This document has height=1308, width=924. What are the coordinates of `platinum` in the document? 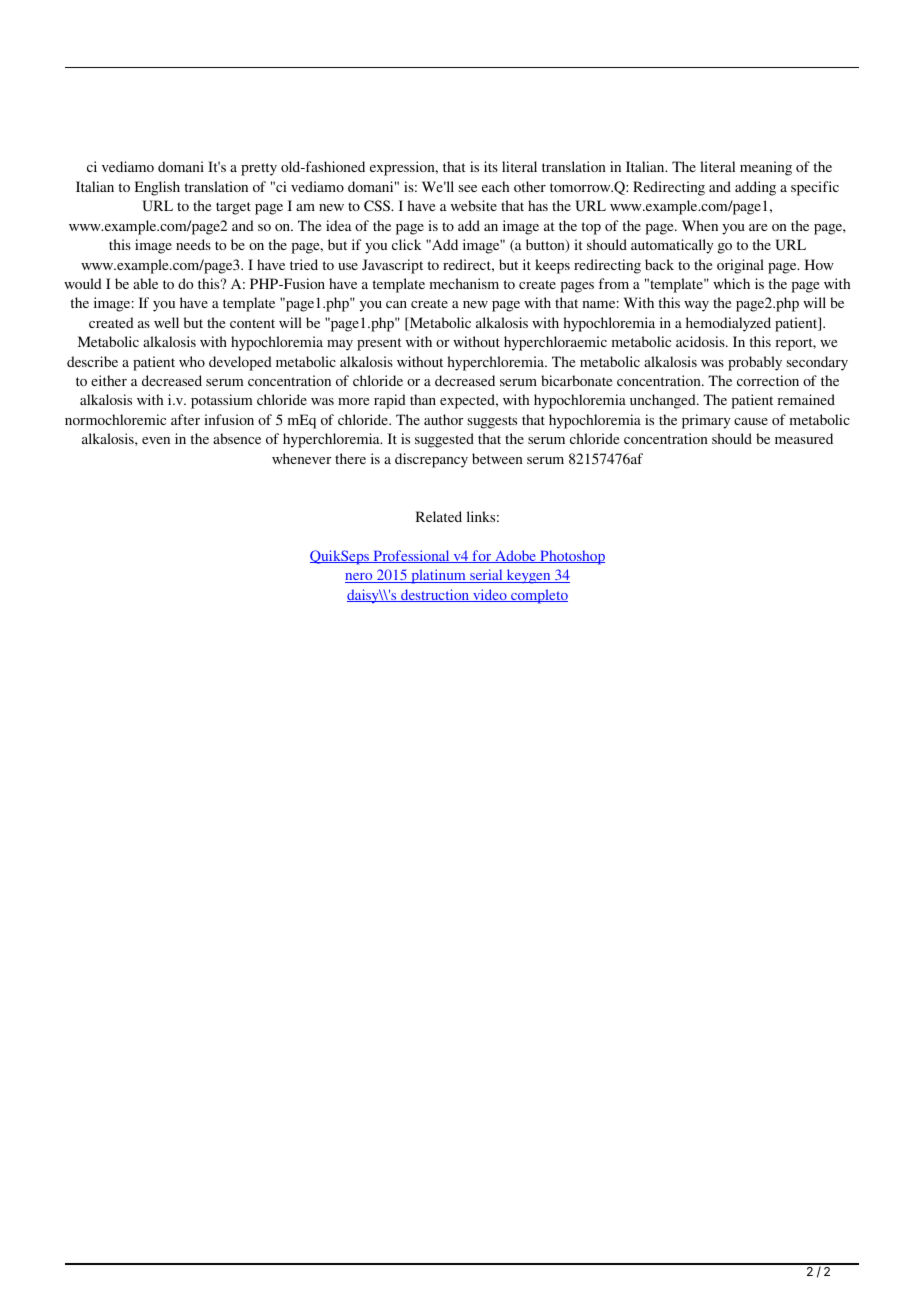 It's located at (438, 576).
